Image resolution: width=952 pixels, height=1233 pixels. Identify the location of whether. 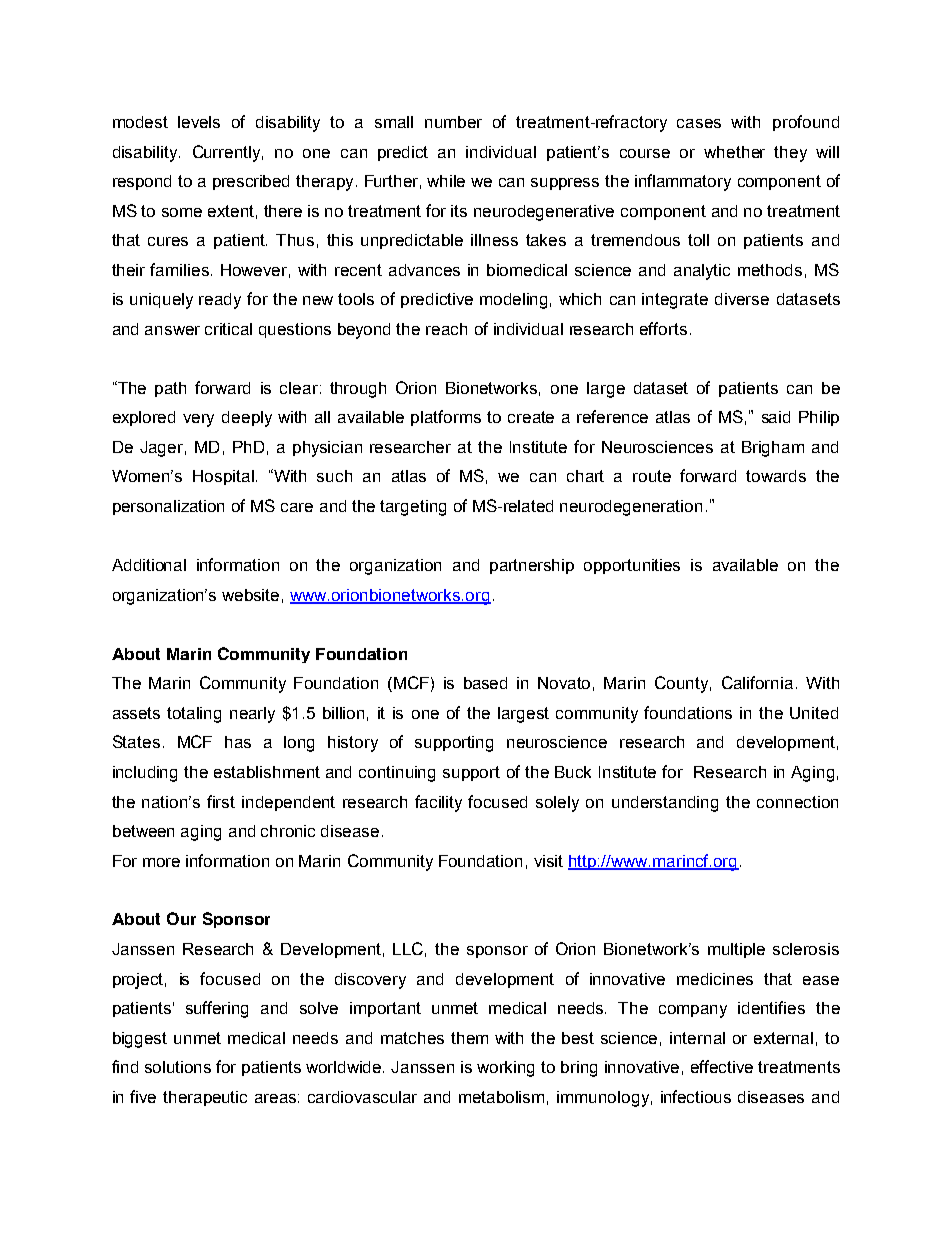
(734, 152).
